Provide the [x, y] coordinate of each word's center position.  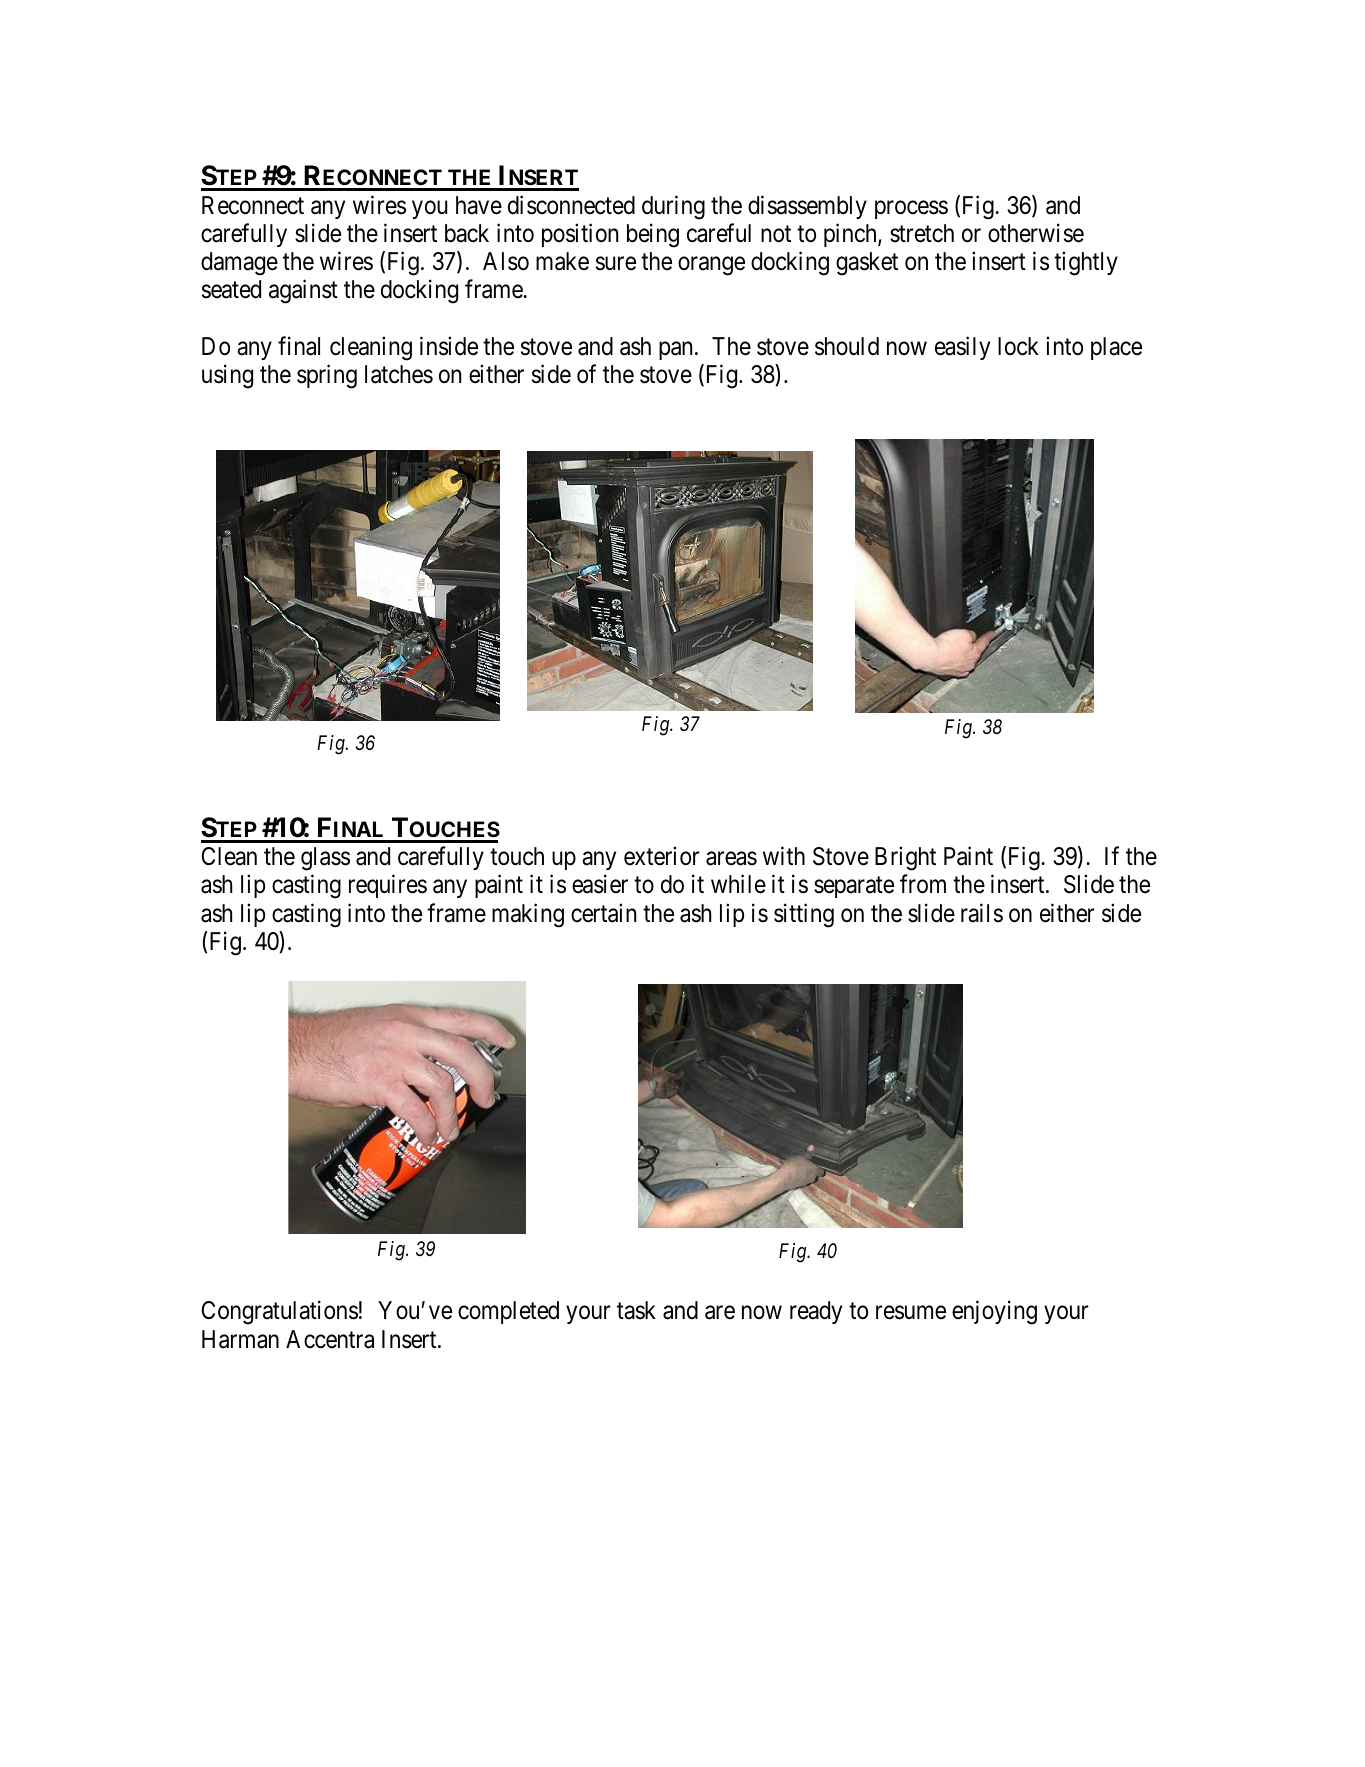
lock [1018, 346]
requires [388, 886]
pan [675, 350]
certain [603, 913]
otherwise [1036, 233]
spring [327, 376]
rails [982, 913]
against [303, 291]
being [653, 235]
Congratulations [280, 1313]
